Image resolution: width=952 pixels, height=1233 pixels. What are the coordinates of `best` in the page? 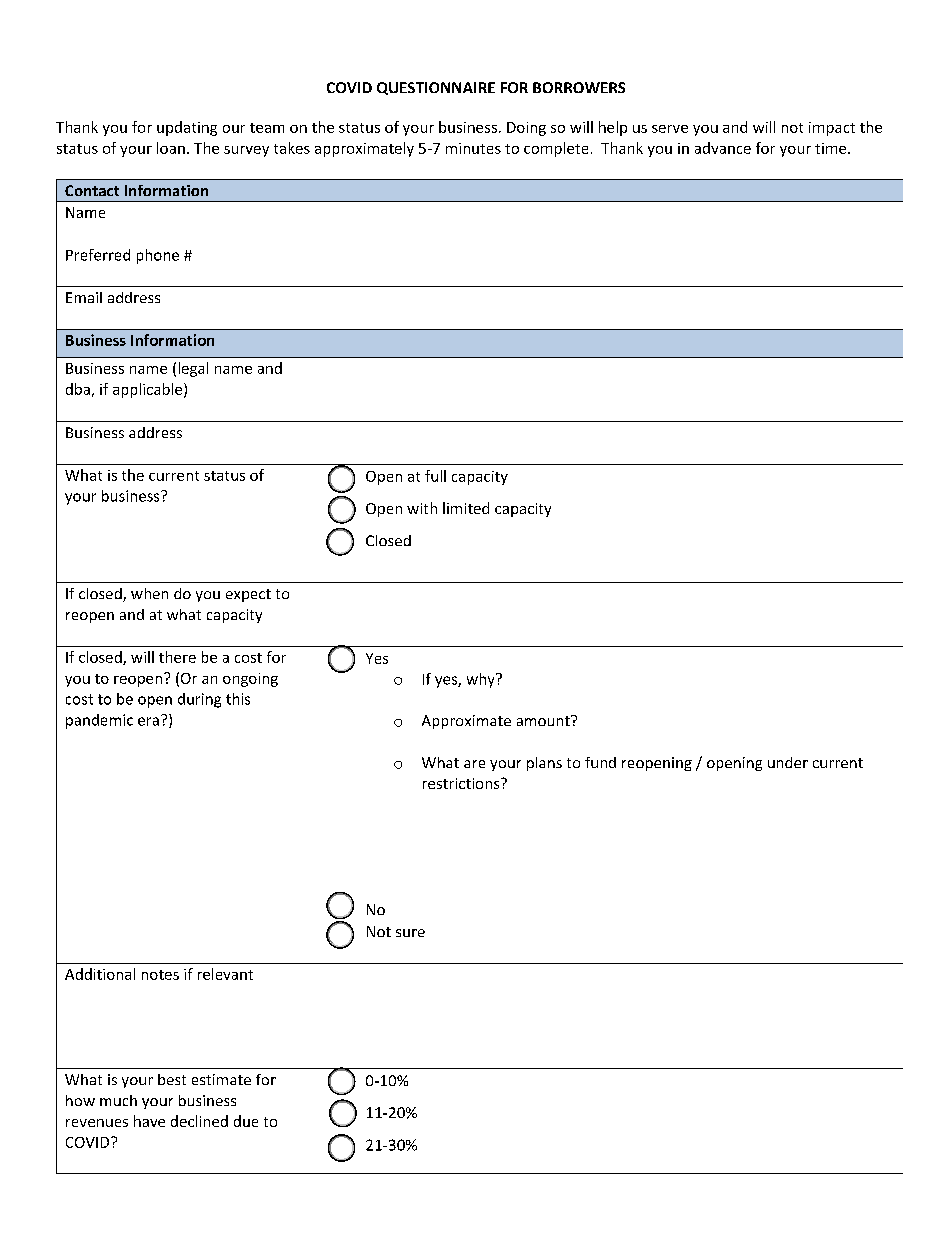 It's located at (172, 1079).
